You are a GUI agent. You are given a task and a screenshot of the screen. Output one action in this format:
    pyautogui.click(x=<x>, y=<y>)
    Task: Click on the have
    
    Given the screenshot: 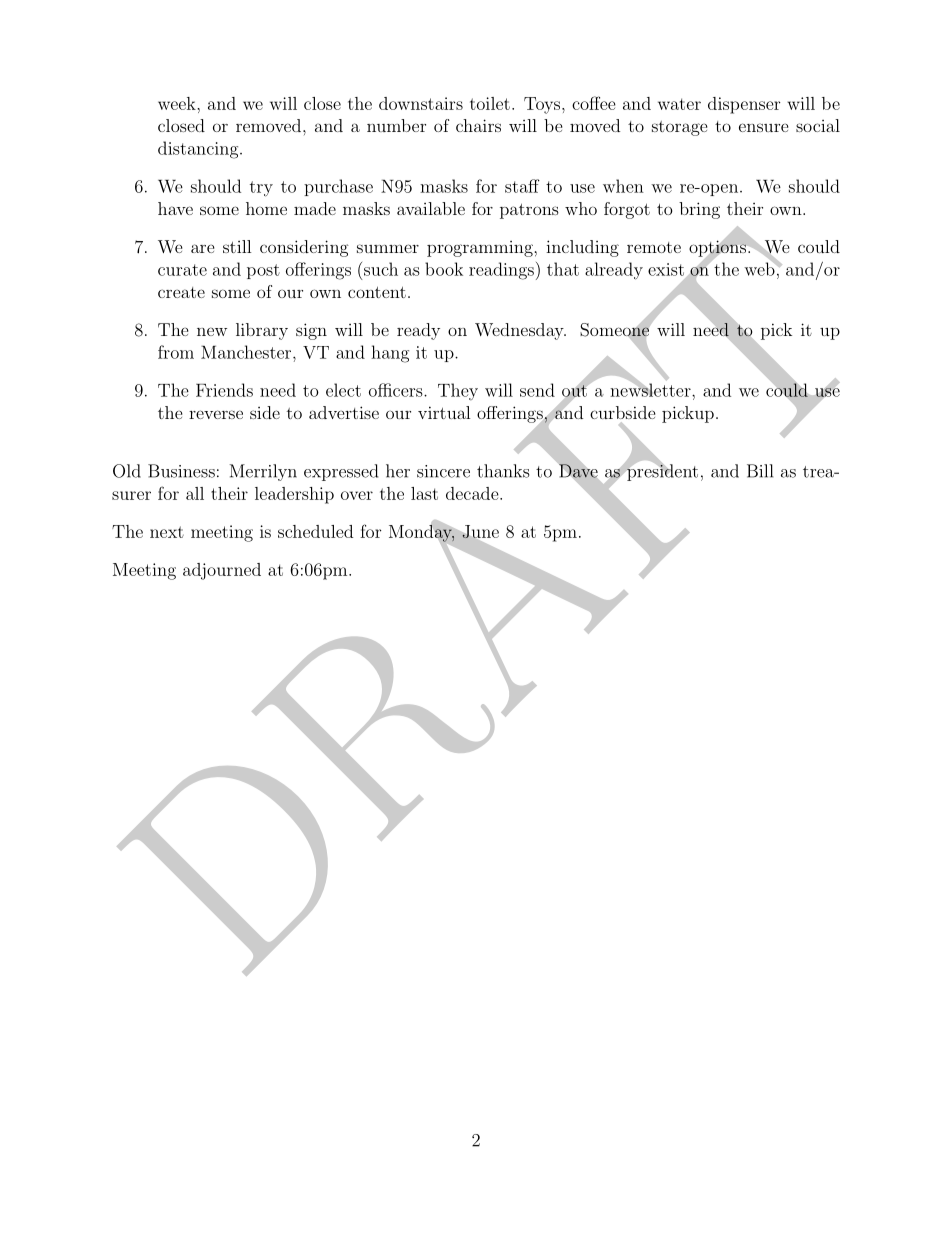 What is the action you would take?
    pyautogui.click(x=175, y=208)
